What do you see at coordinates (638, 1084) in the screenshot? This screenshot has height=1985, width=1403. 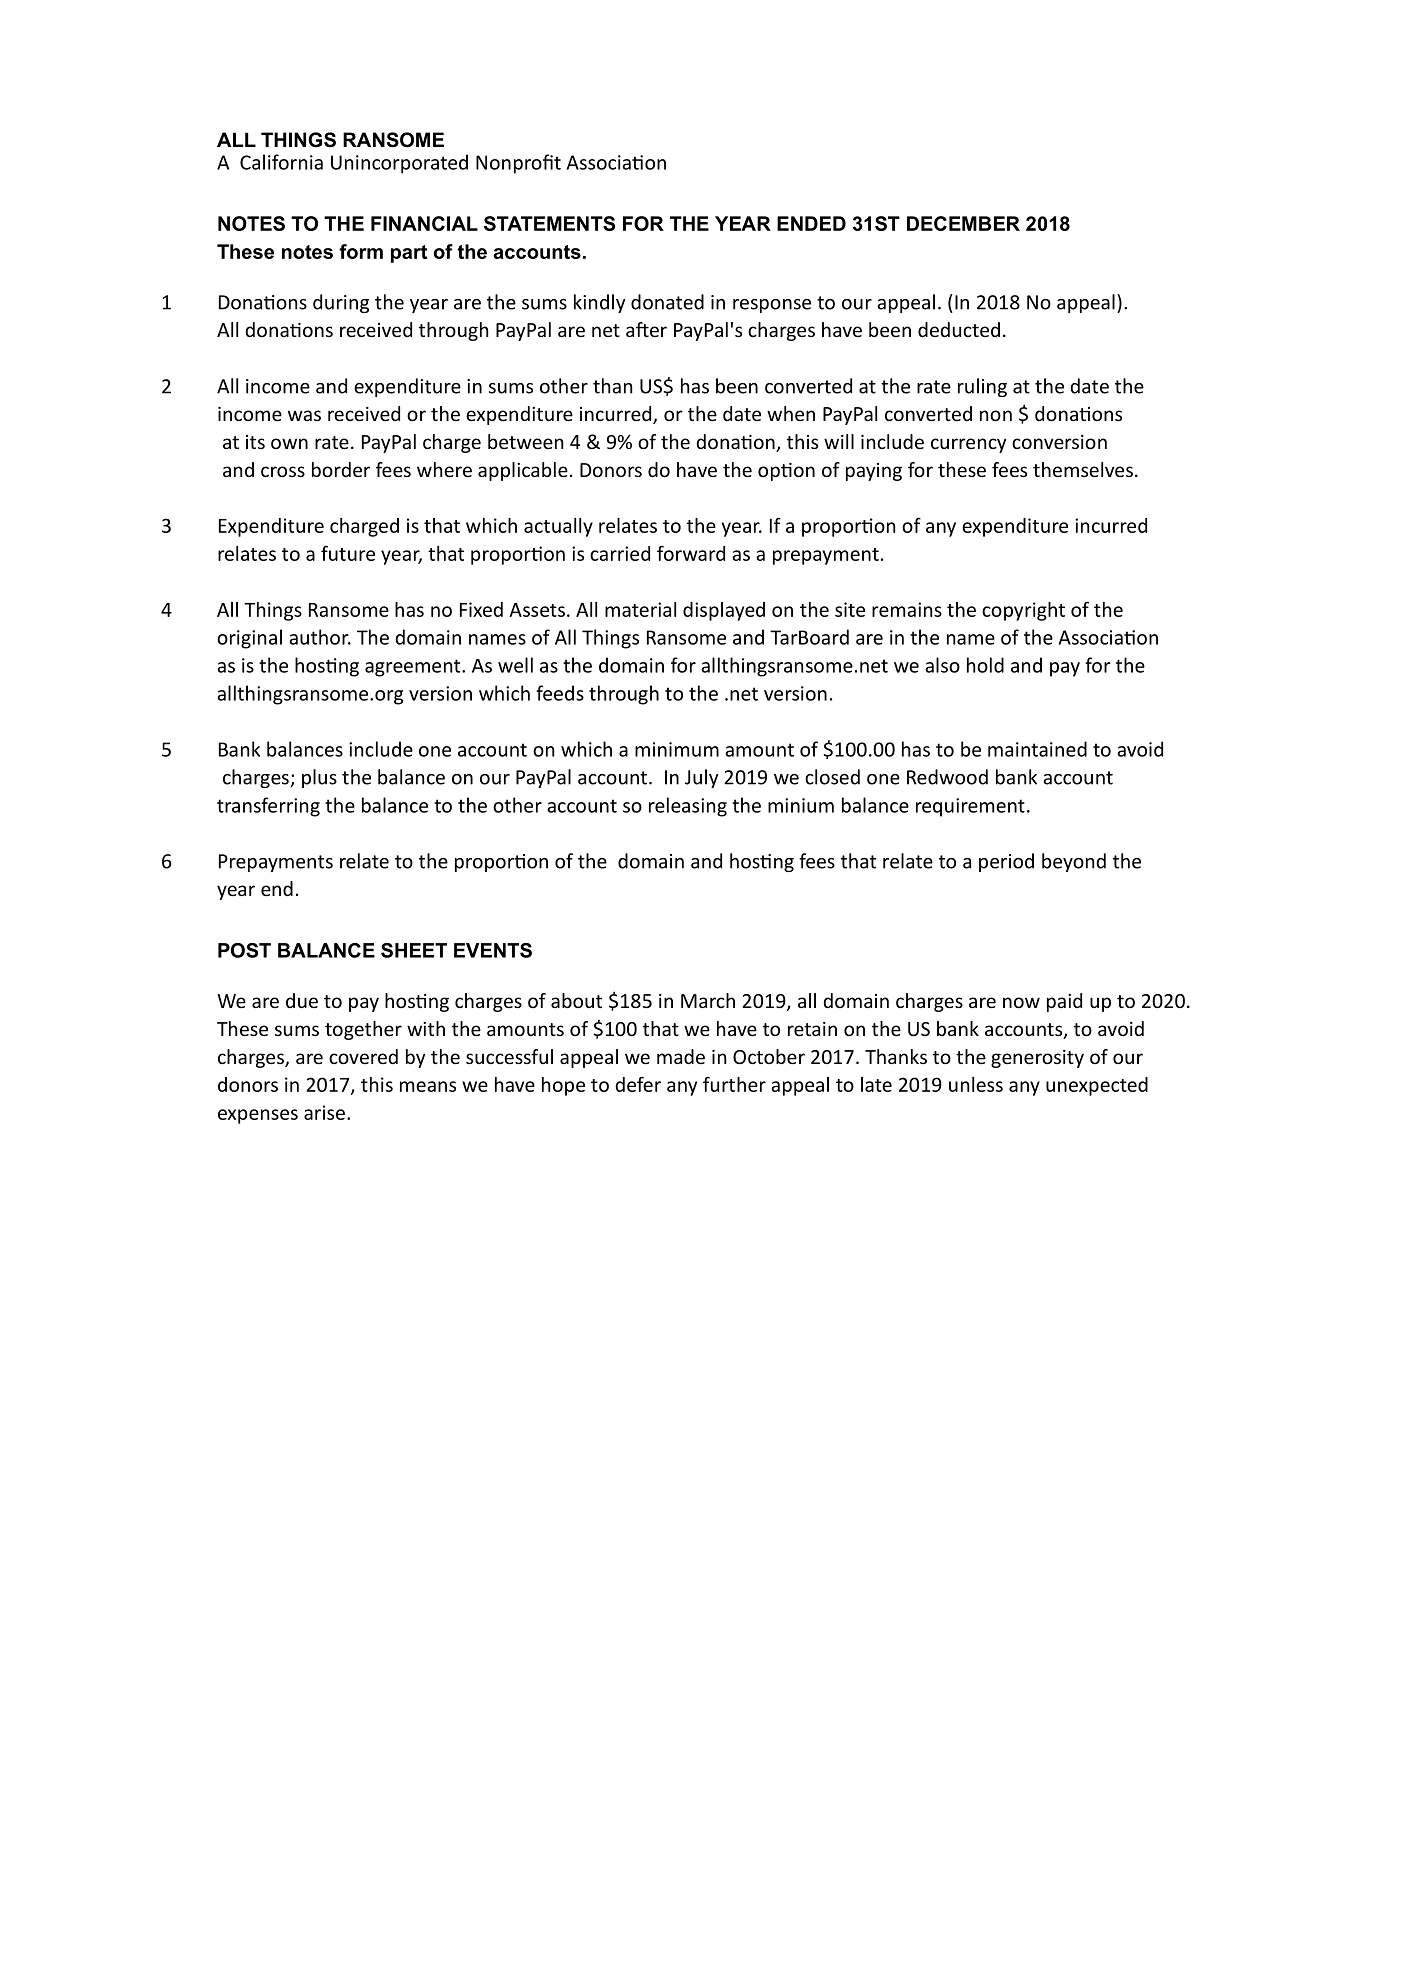 I see `defer` at bounding box center [638, 1084].
